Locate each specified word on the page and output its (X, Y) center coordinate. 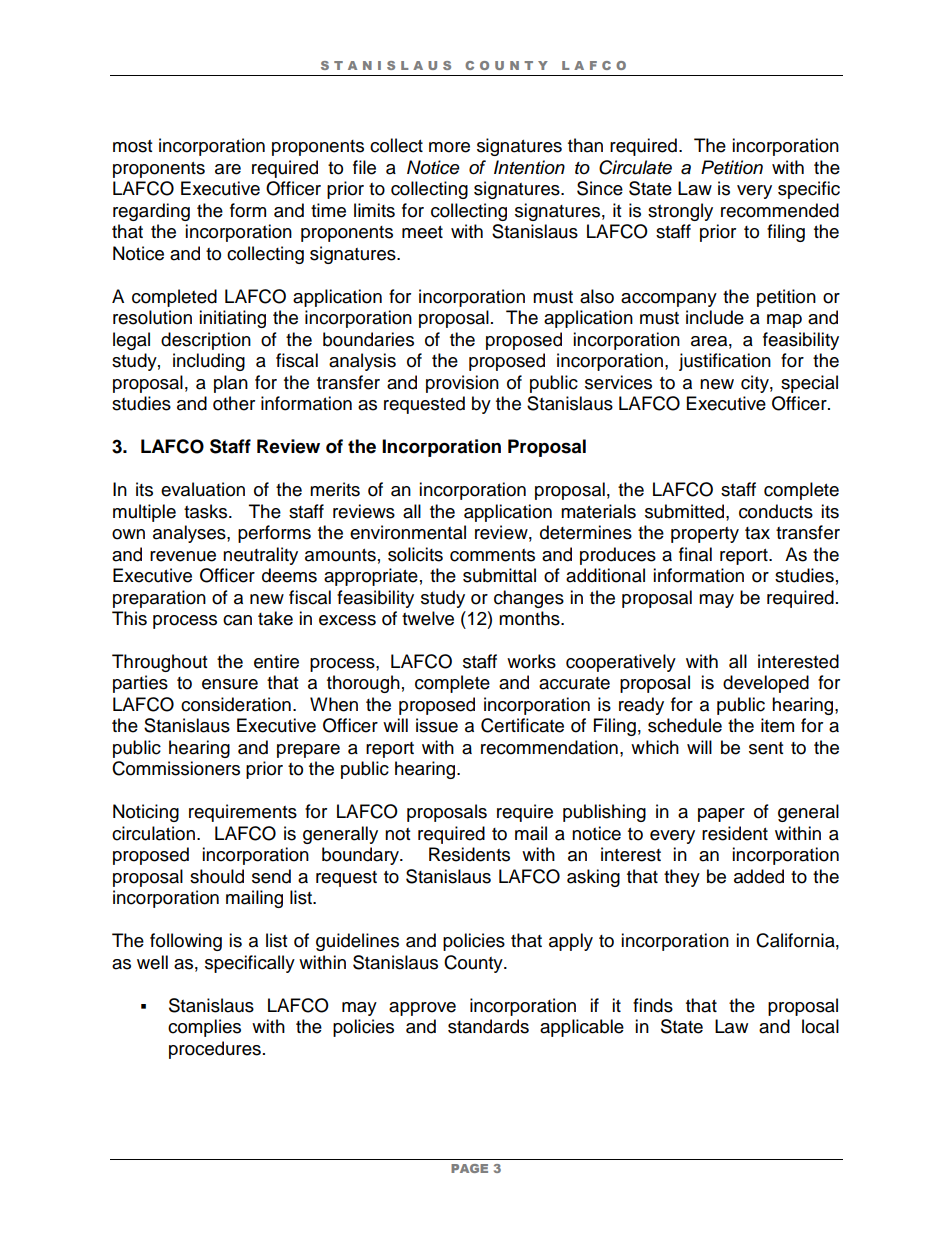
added (759, 876)
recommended (780, 210)
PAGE (469, 1168)
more (449, 147)
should (217, 876)
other (234, 403)
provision (462, 384)
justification (725, 362)
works (531, 661)
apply (571, 942)
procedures (215, 1050)
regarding (151, 212)
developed (766, 684)
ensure (230, 684)
